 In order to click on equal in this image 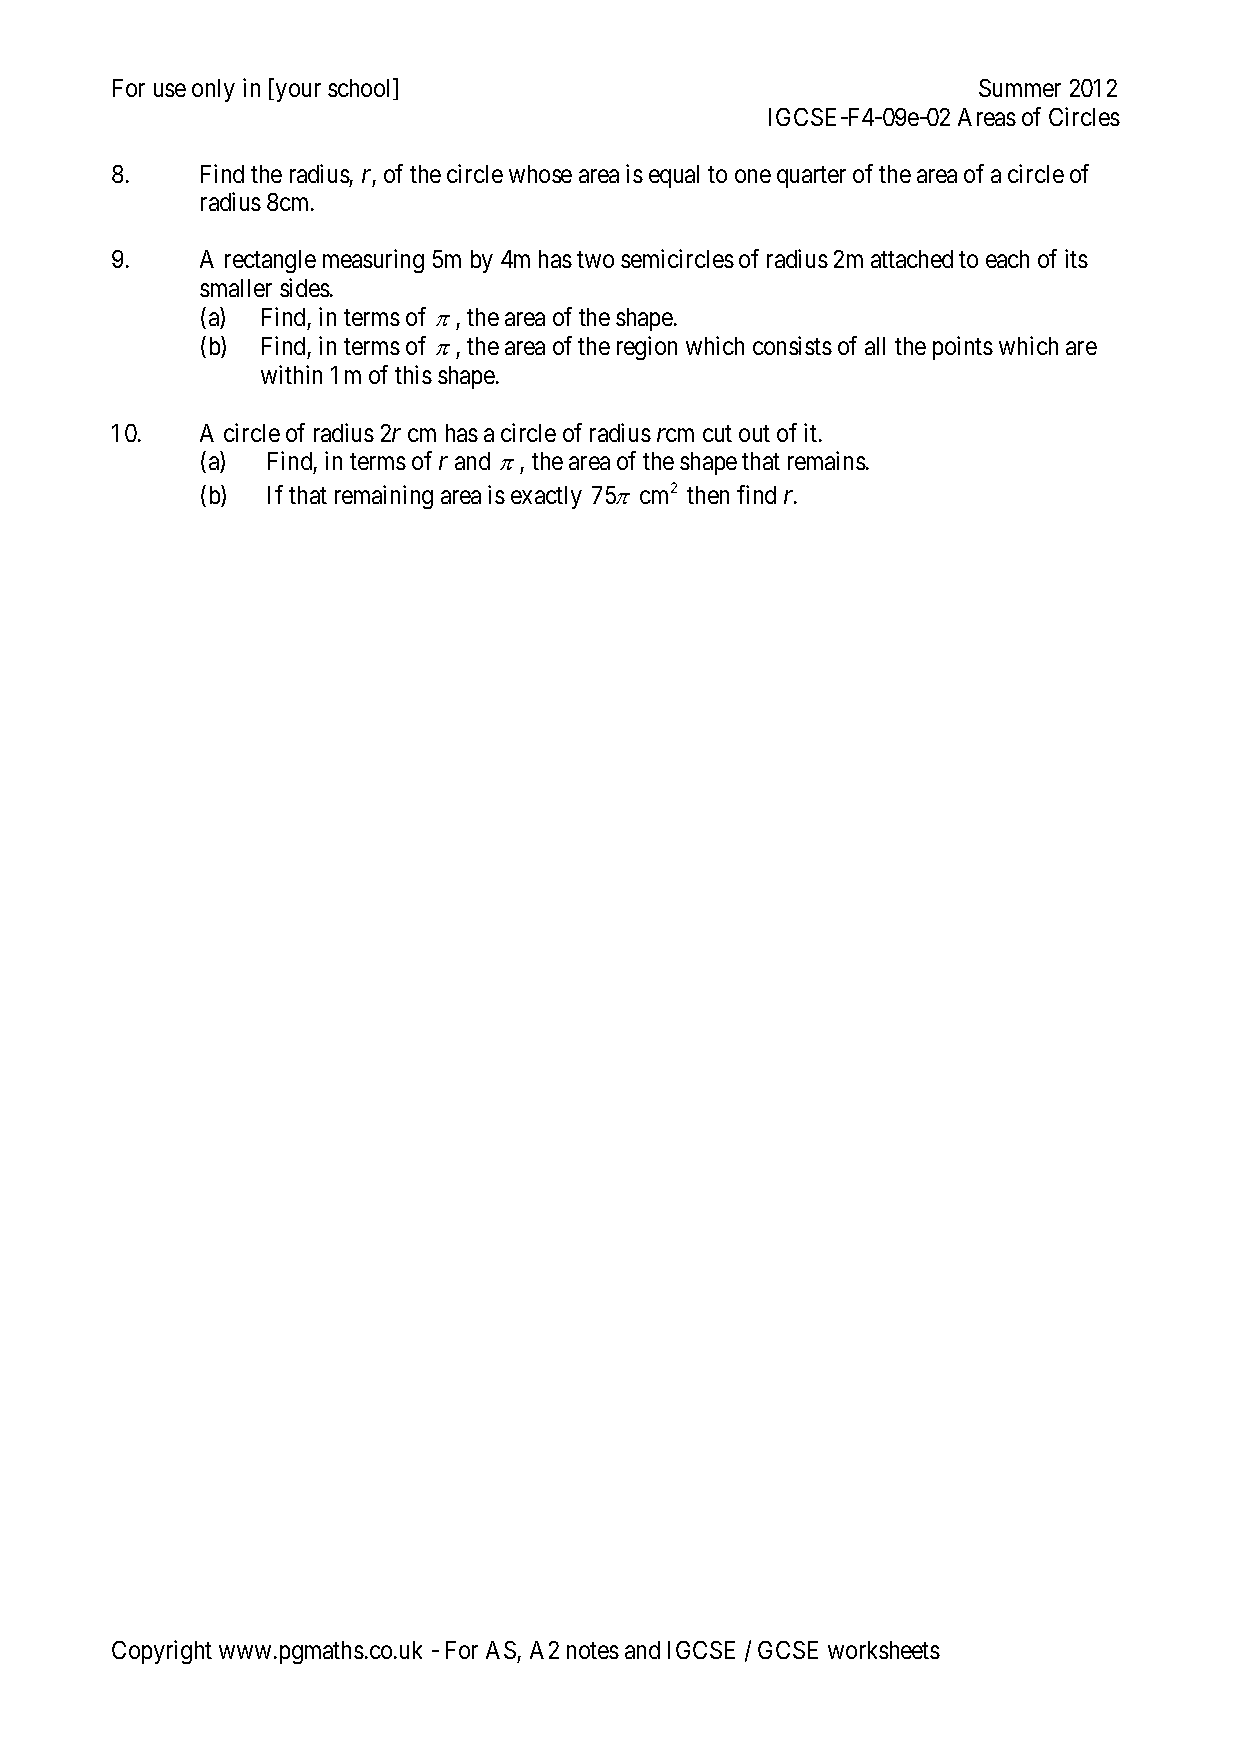, I will do `click(674, 176)`.
